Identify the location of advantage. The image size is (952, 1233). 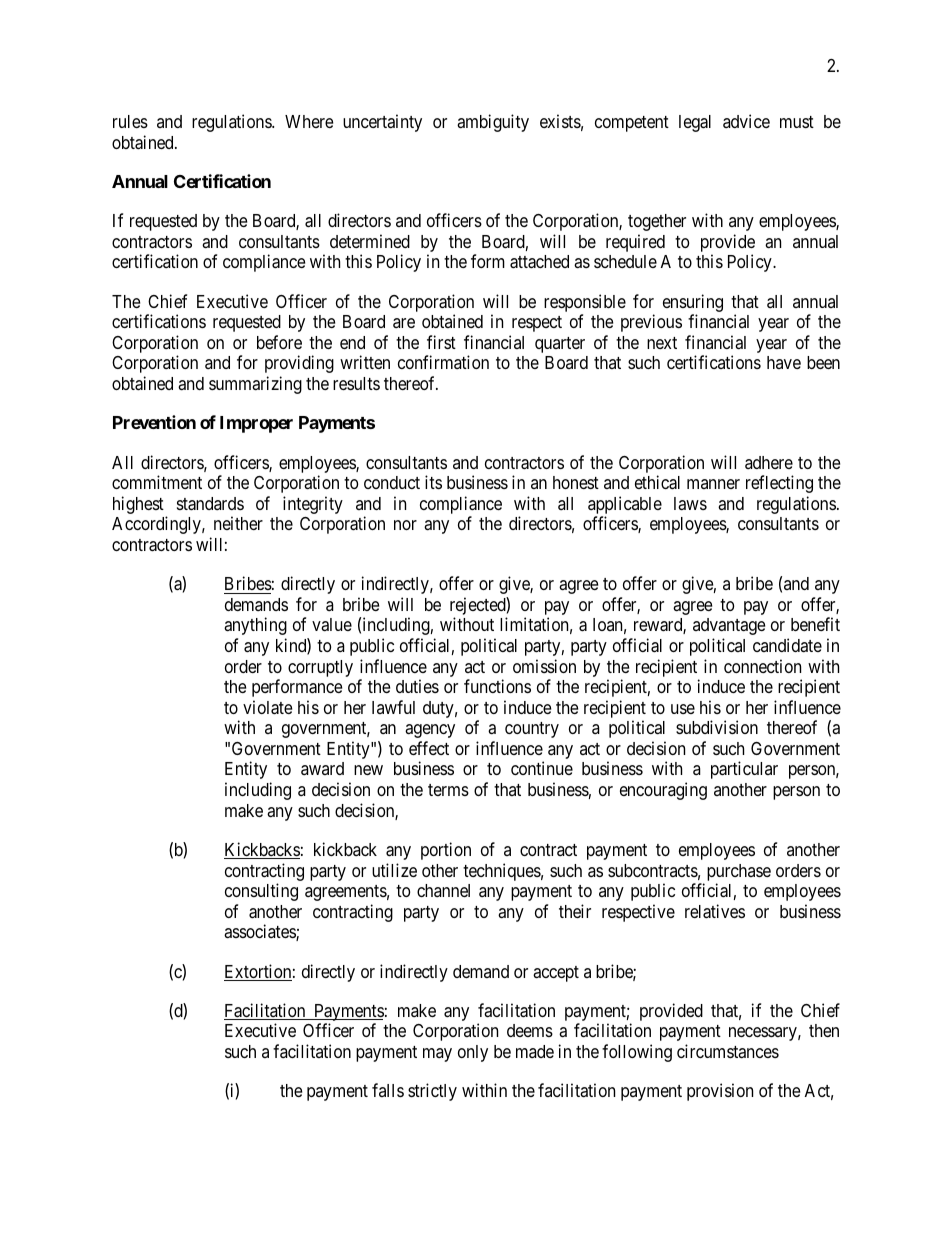
(729, 626).
